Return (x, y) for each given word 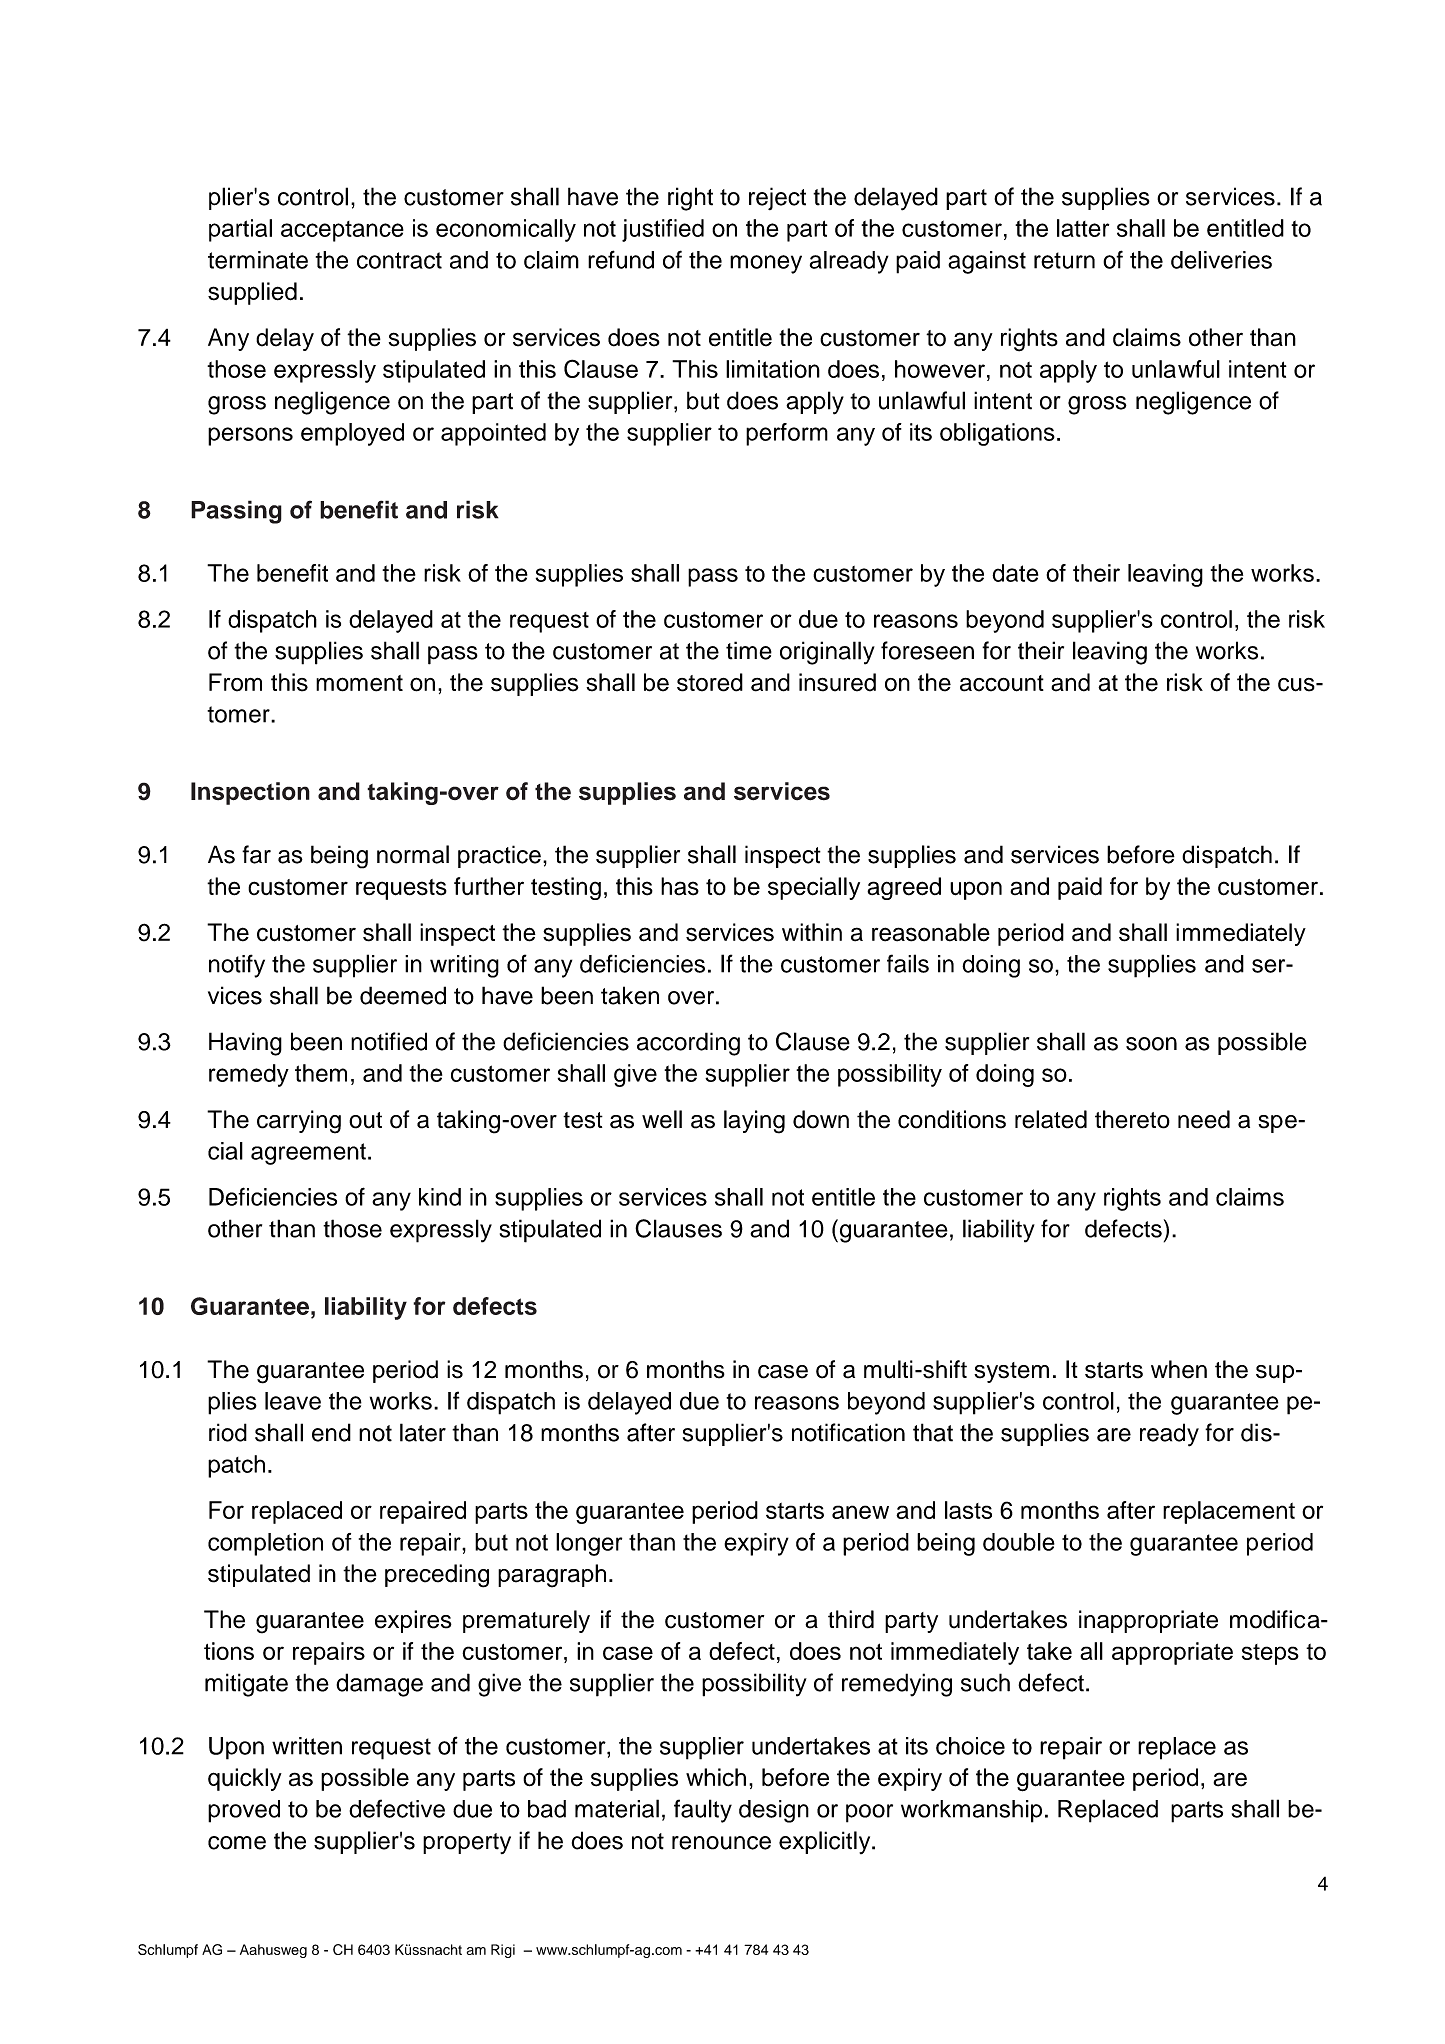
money (766, 264)
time (749, 650)
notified (389, 1041)
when (1179, 1369)
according (688, 1044)
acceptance (342, 231)
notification (848, 1432)
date (1015, 573)
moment (359, 683)
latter (1083, 228)
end (331, 1432)
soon (1151, 1044)
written (307, 1746)
